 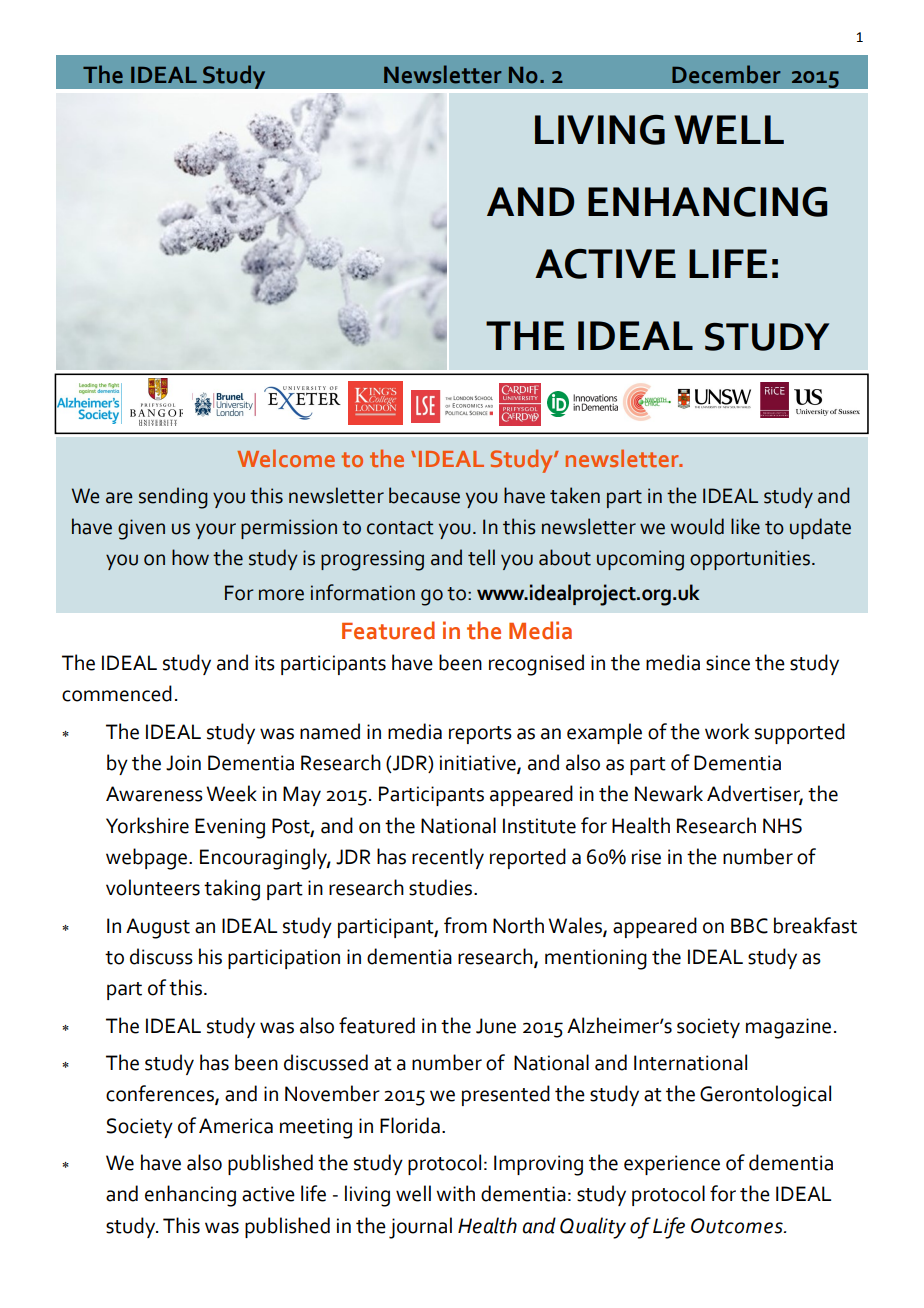 I want to click on since, so click(x=728, y=663).
